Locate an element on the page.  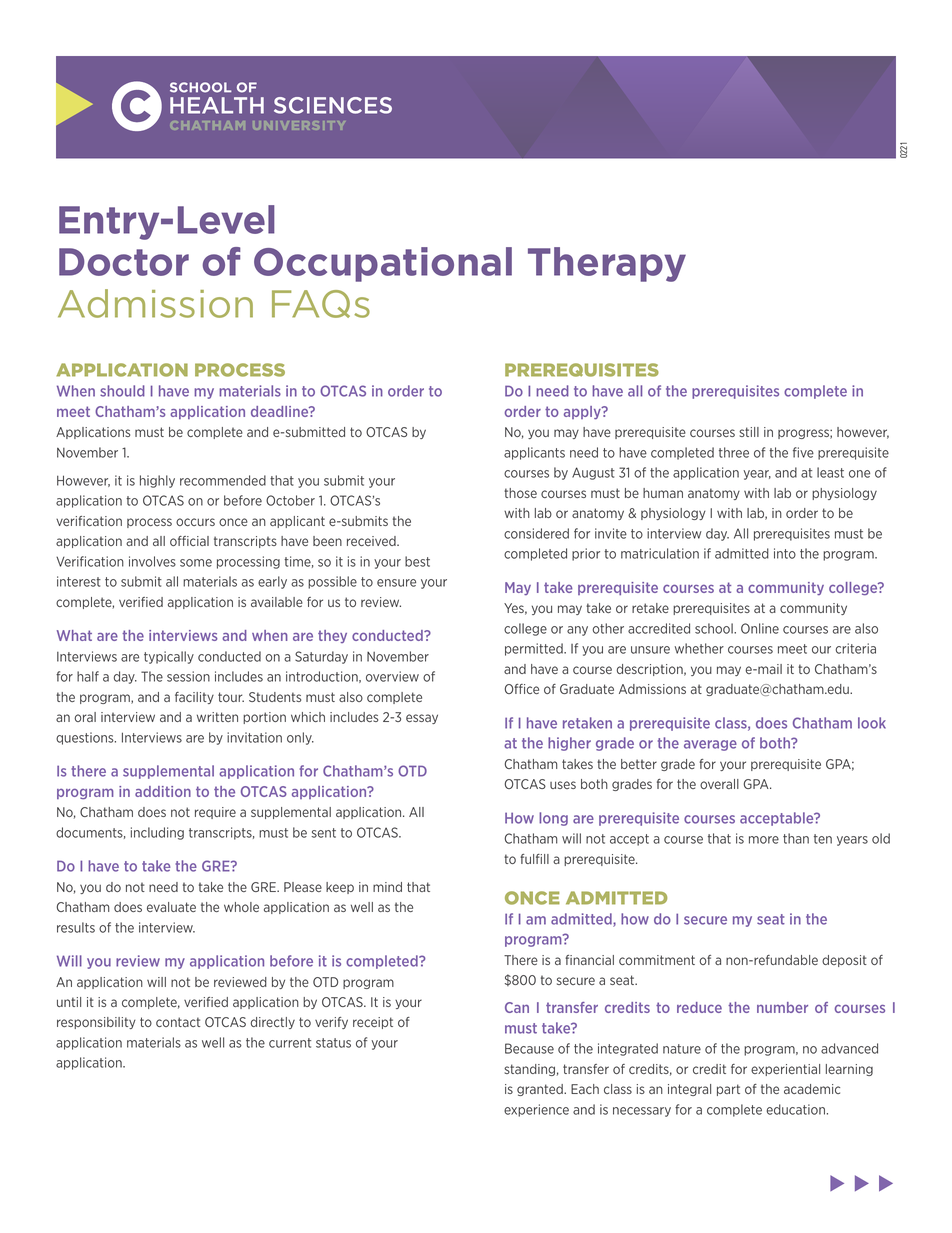
least is located at coordinates (830, 472).
